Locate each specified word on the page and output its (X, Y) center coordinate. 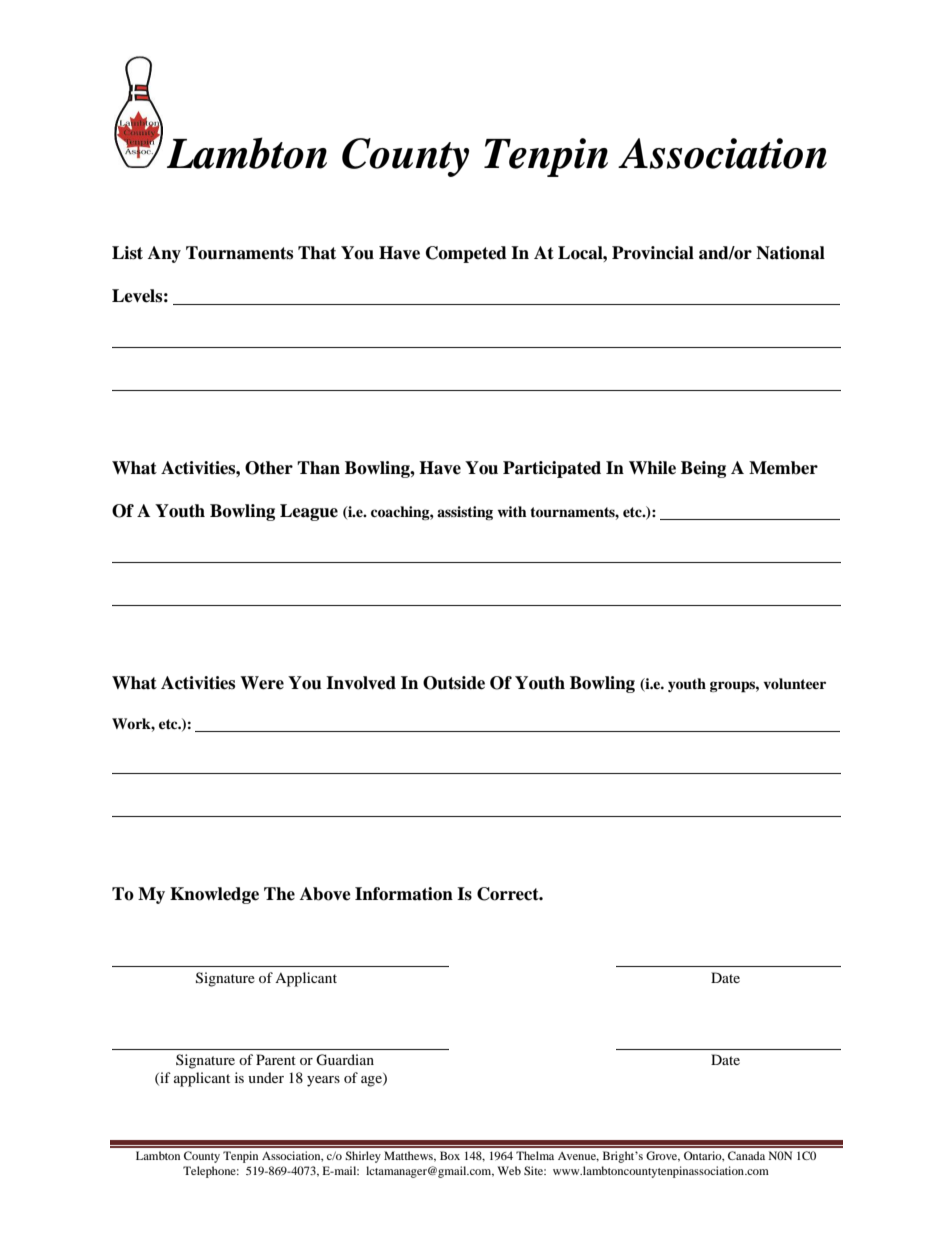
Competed (466, 254)
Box (450, 1155)
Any (164, 254)
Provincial (653, 253)
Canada (746, 1155)
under (266, 1077)
